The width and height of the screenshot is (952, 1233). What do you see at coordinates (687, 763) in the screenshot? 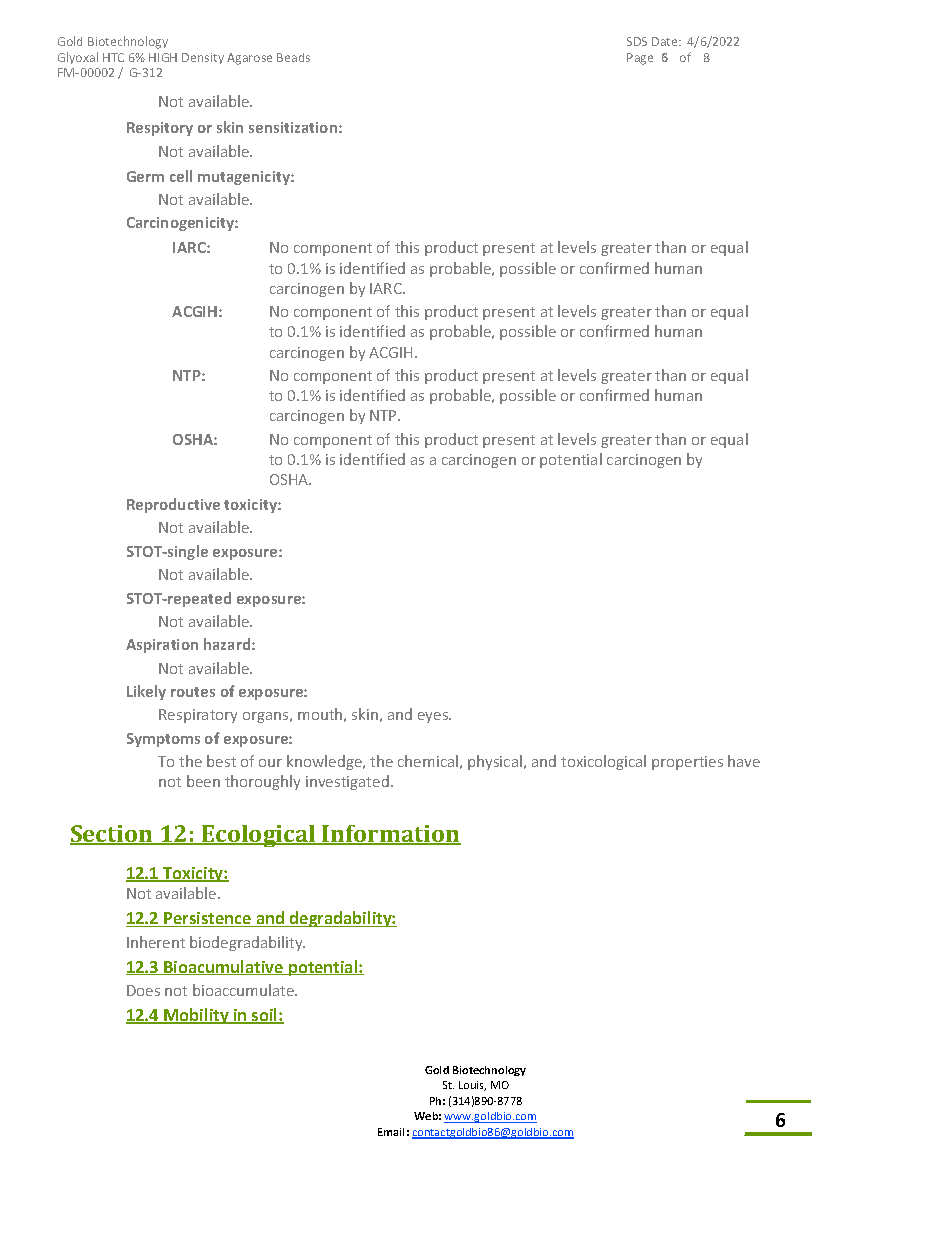
I see `properties` at bounding box center [687, 763].
